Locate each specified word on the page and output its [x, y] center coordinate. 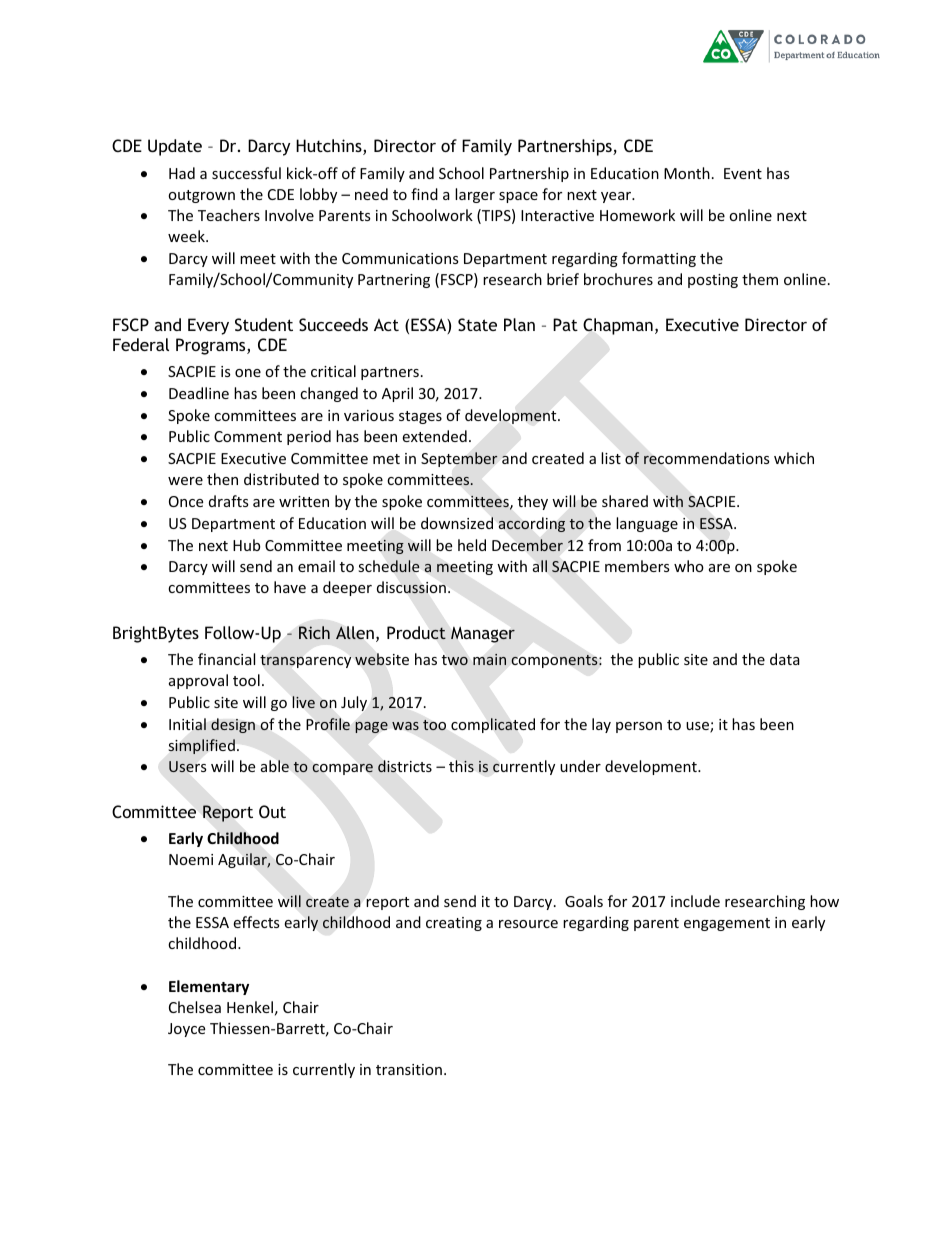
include [695, 901]
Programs [212, 346]
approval [198, 681]
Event [743, 173]
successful [246, 173]
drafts [229, 501]
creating [454, 924]
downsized [457, 523]
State [477, 324]
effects [256, 922]
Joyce [186, 1030]
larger [475, 195]
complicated [493, 725]
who [689, 566]
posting [713, 281]
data [785, 659]
